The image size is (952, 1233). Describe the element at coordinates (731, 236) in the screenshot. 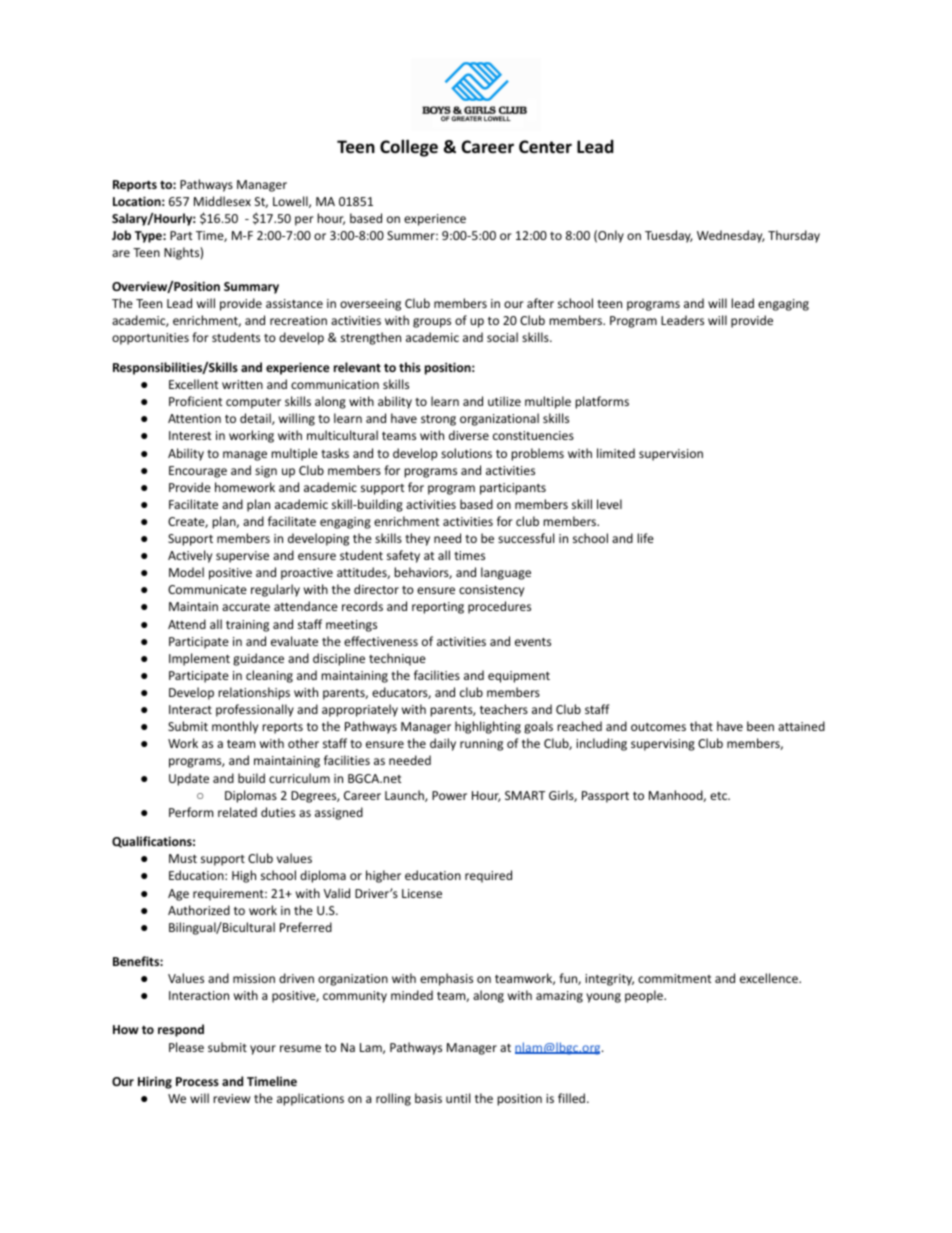

I see `Wednesday` at that location.
